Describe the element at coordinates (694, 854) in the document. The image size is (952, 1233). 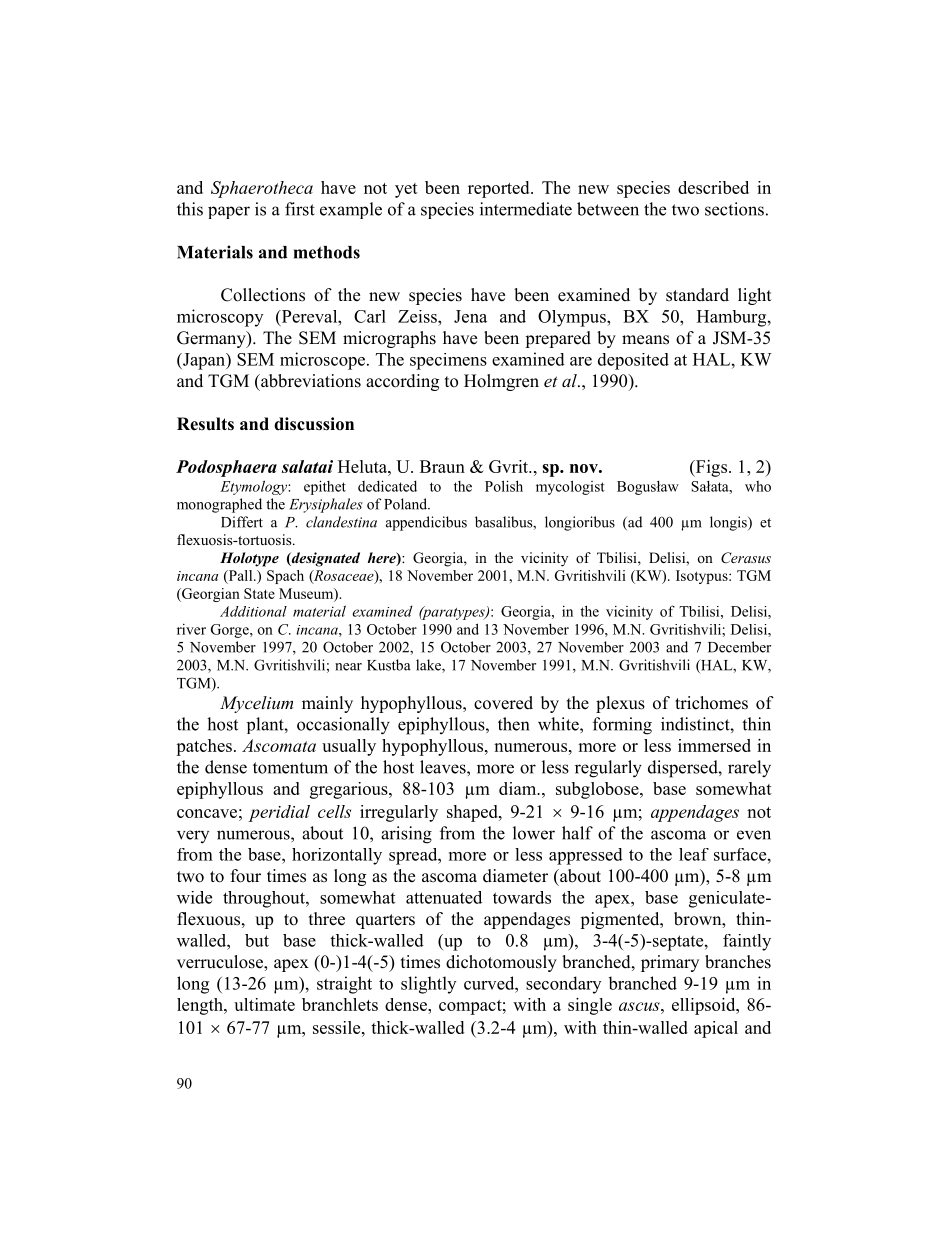
I see `leaf` at that location.
